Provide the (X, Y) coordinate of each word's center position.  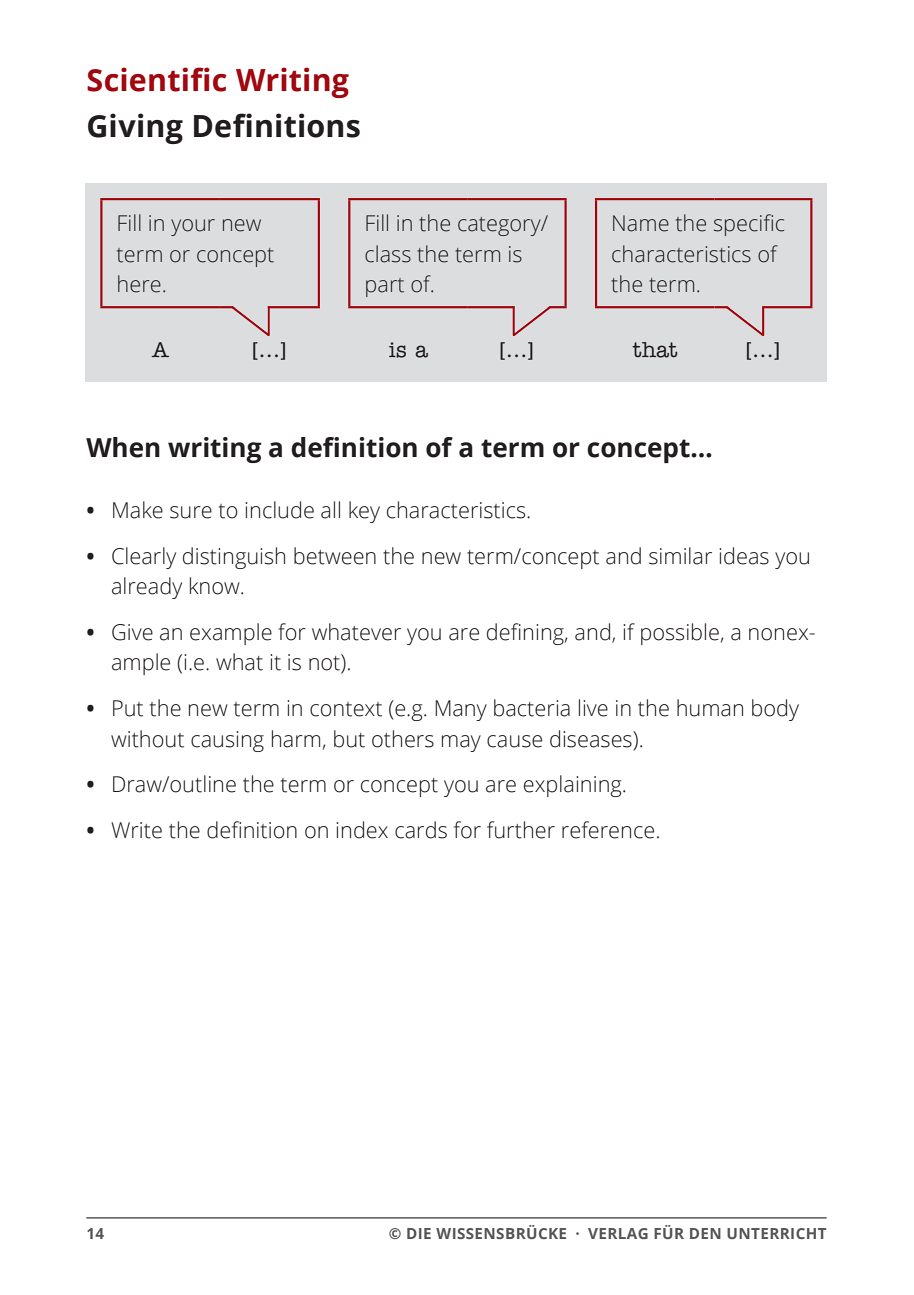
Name (641, 223)
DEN (705, 1233)
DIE (419, 1233)
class (388, 254)
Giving (135, 128)
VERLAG (618, 1233)
